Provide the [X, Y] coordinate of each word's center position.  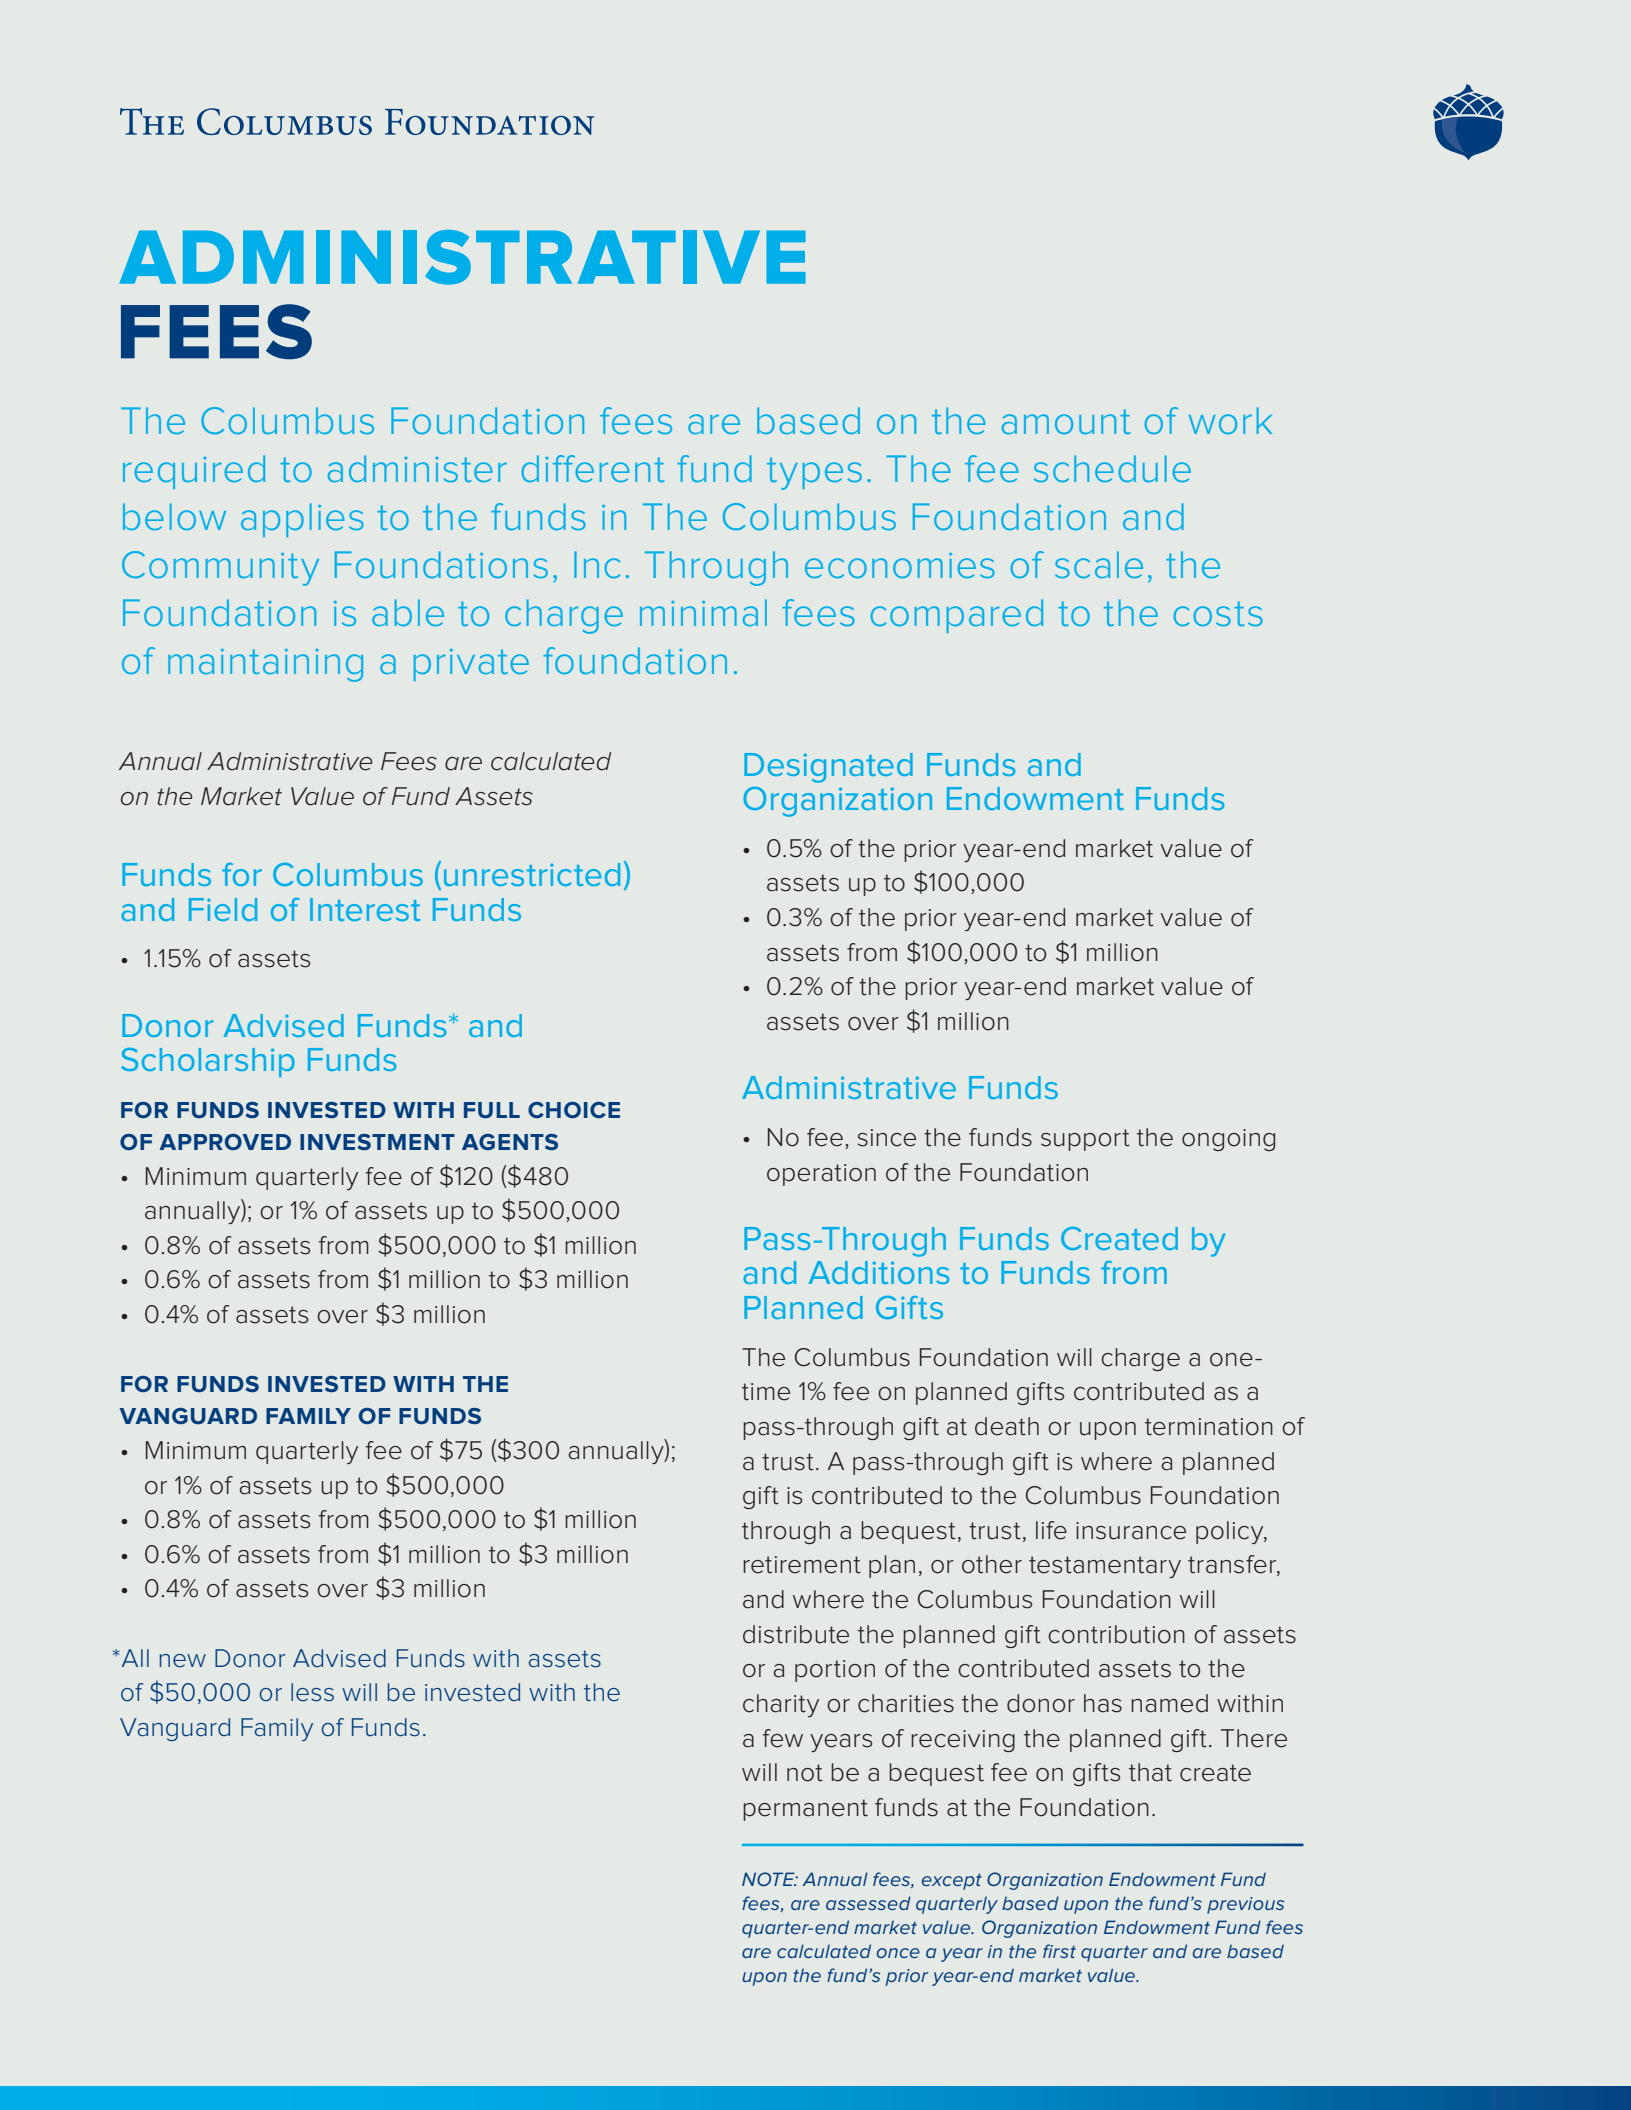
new [183, 1661]
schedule [1112, 468]
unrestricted [532, 874]
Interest [365, 909]
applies [302, 520]
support [1085, 1140]
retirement [802, 1565]
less [312, 1692]
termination [1209, 1427]
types [814, 473]
